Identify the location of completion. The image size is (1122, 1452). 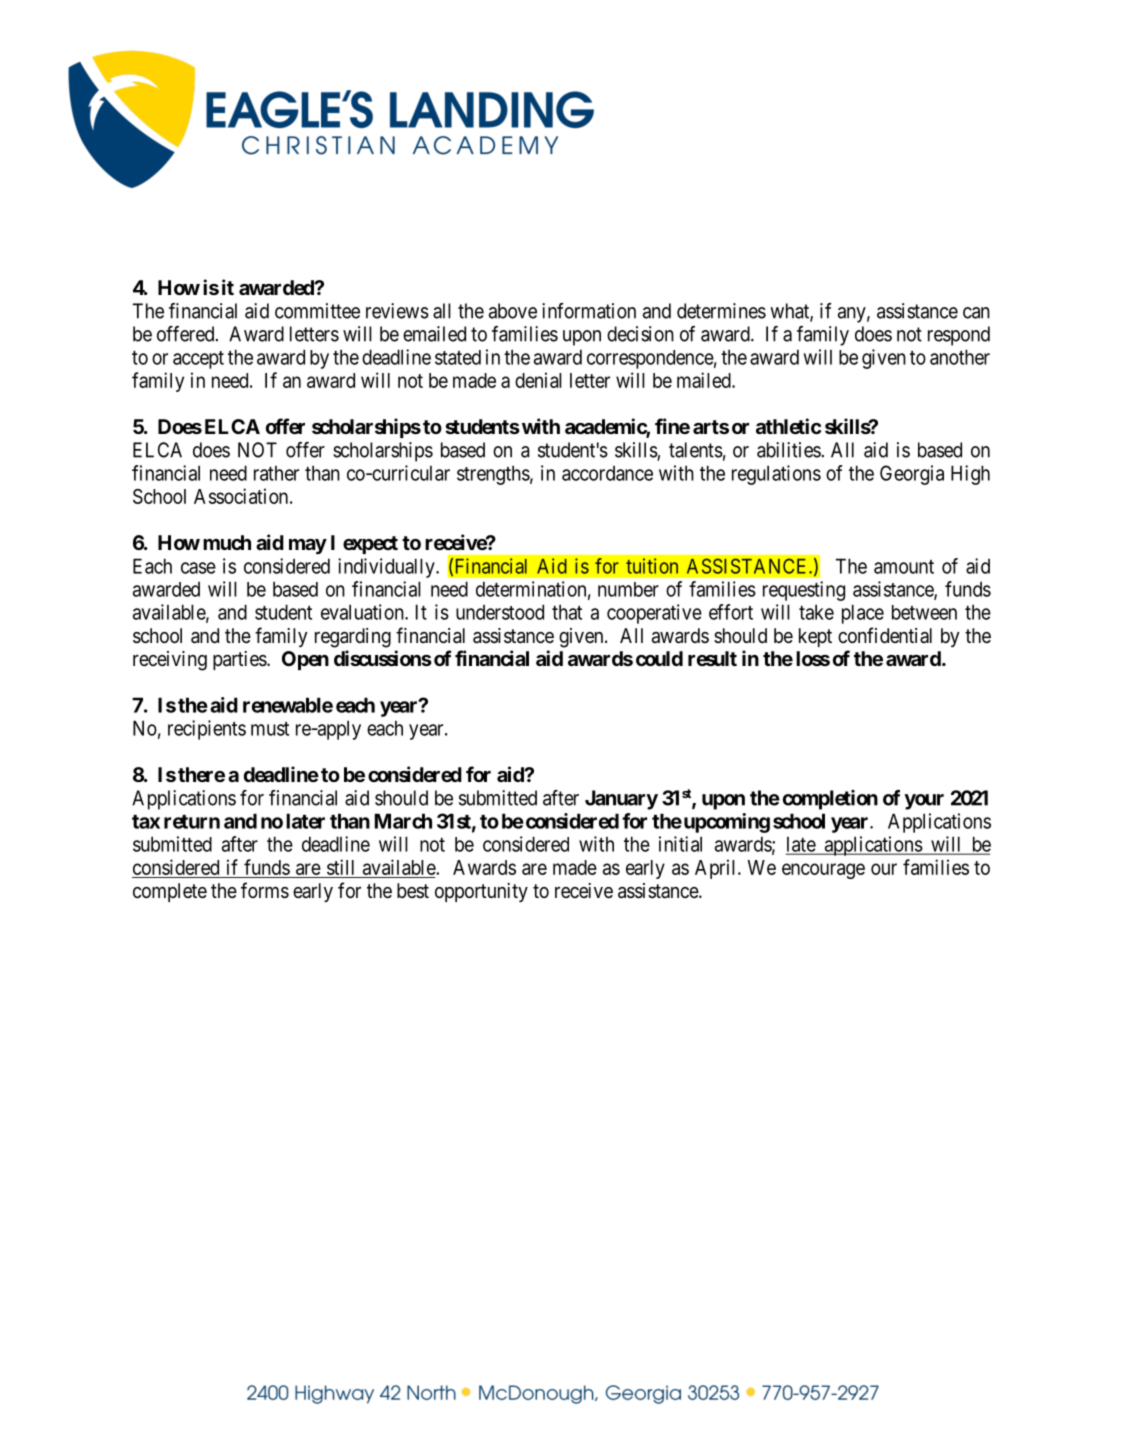
(830, 800).
